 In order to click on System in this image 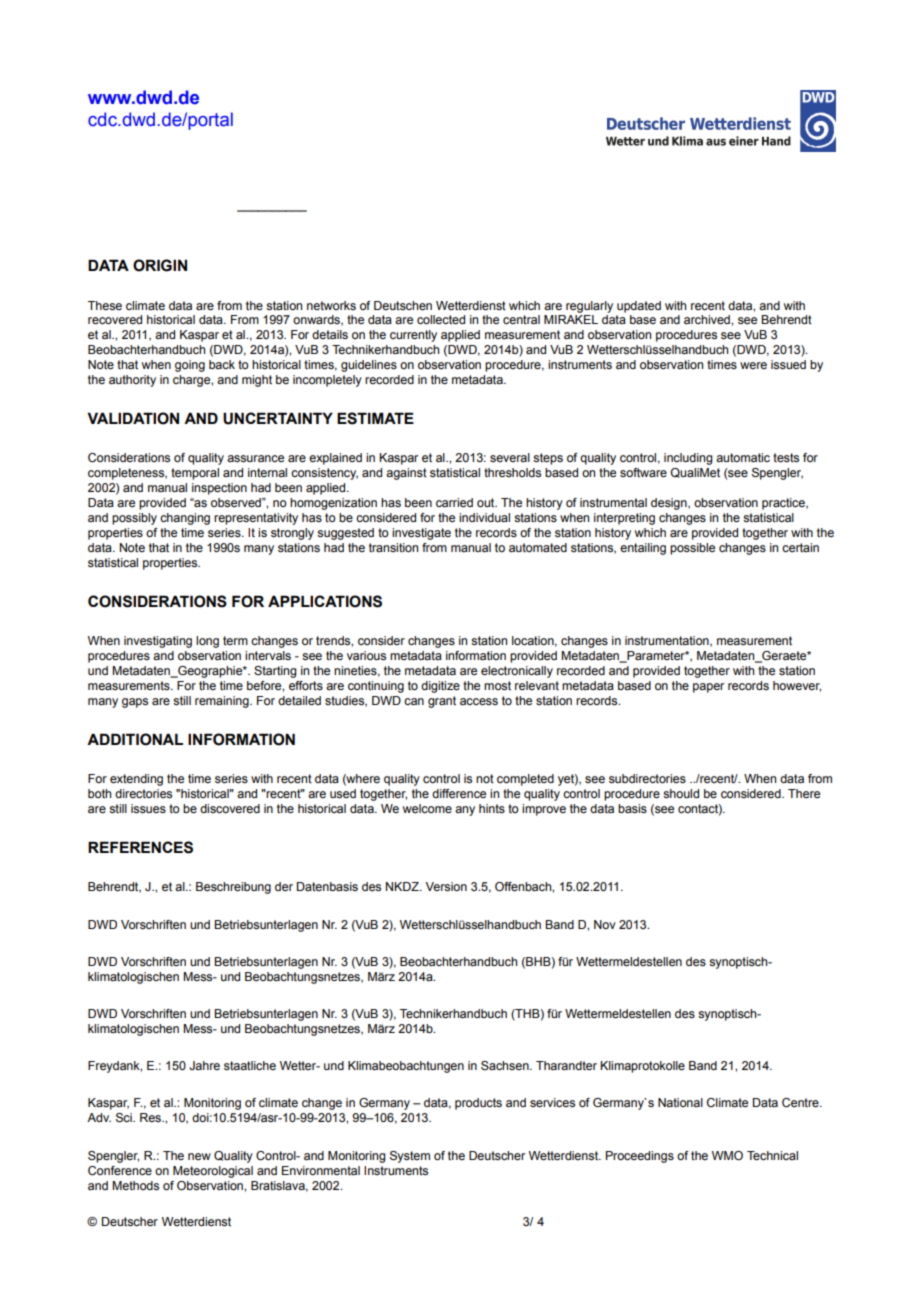, I will do `click(410, 1157)`.
